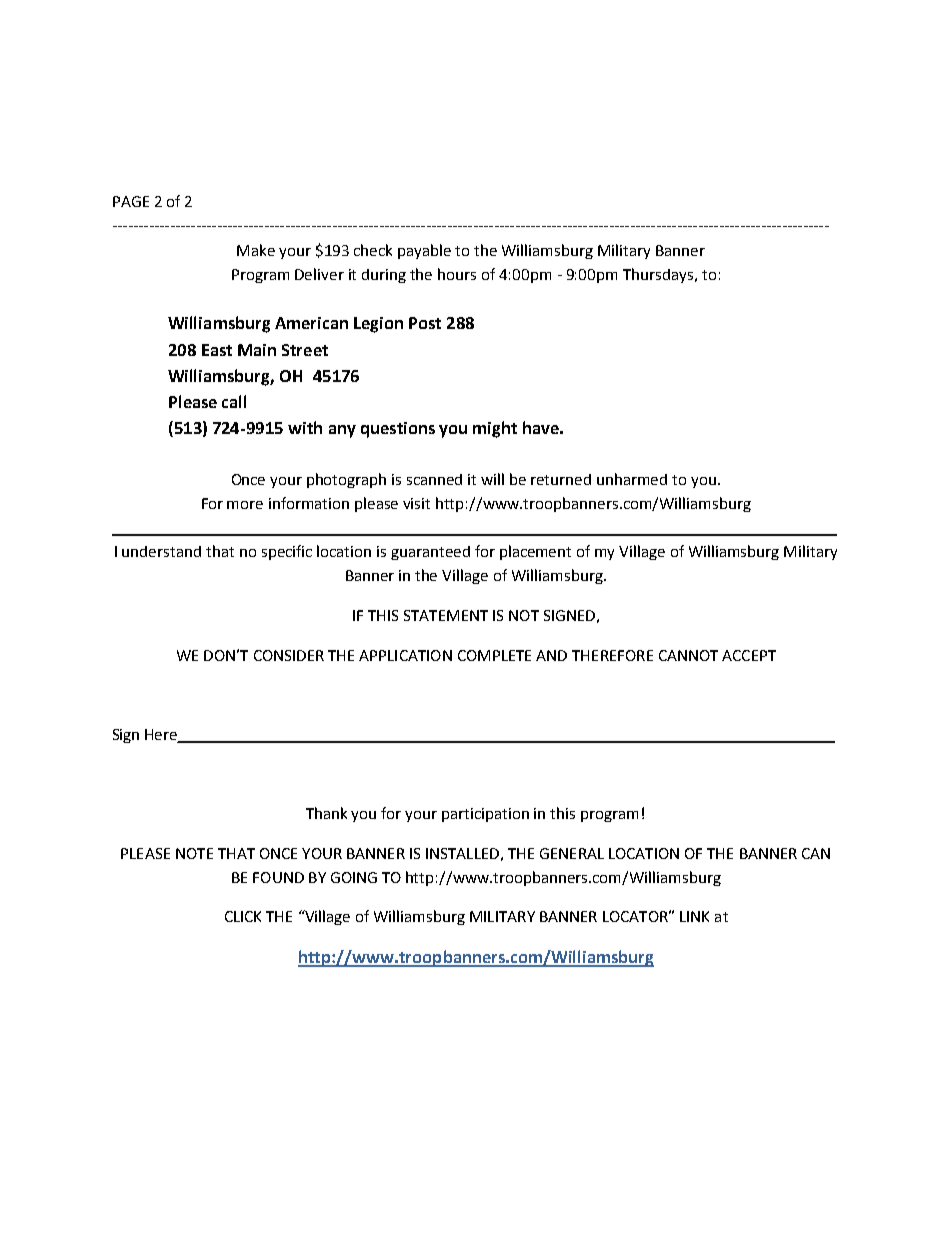 The height and width of the image is (1233, 952). Describe the element at coordinates (398, 430) in the image. I see `questions` at that location.
